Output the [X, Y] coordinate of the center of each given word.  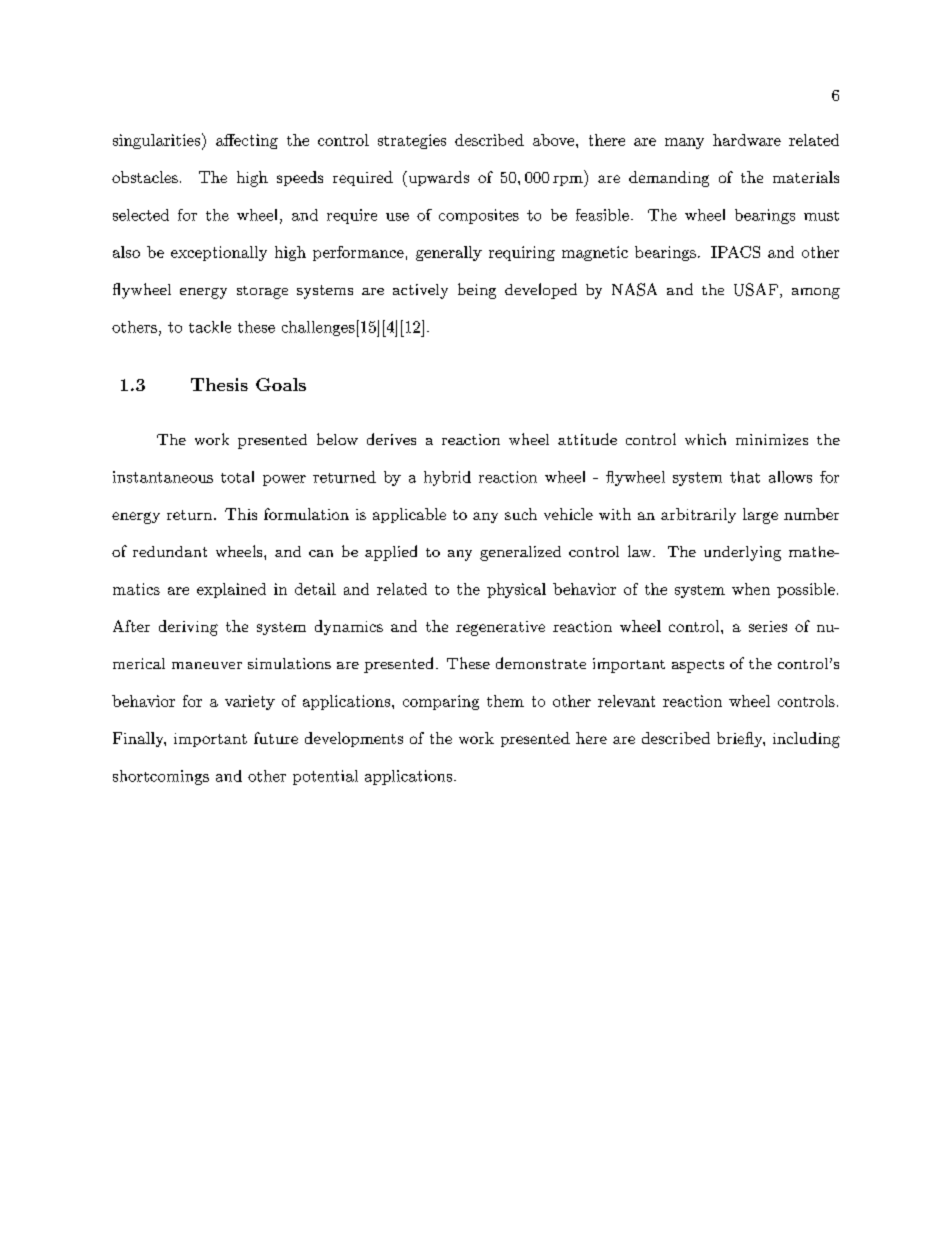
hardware [747, 140]
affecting [247, 141]
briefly [740, 739]
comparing [441, 702]
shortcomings [161, 777]
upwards [437, 179]
